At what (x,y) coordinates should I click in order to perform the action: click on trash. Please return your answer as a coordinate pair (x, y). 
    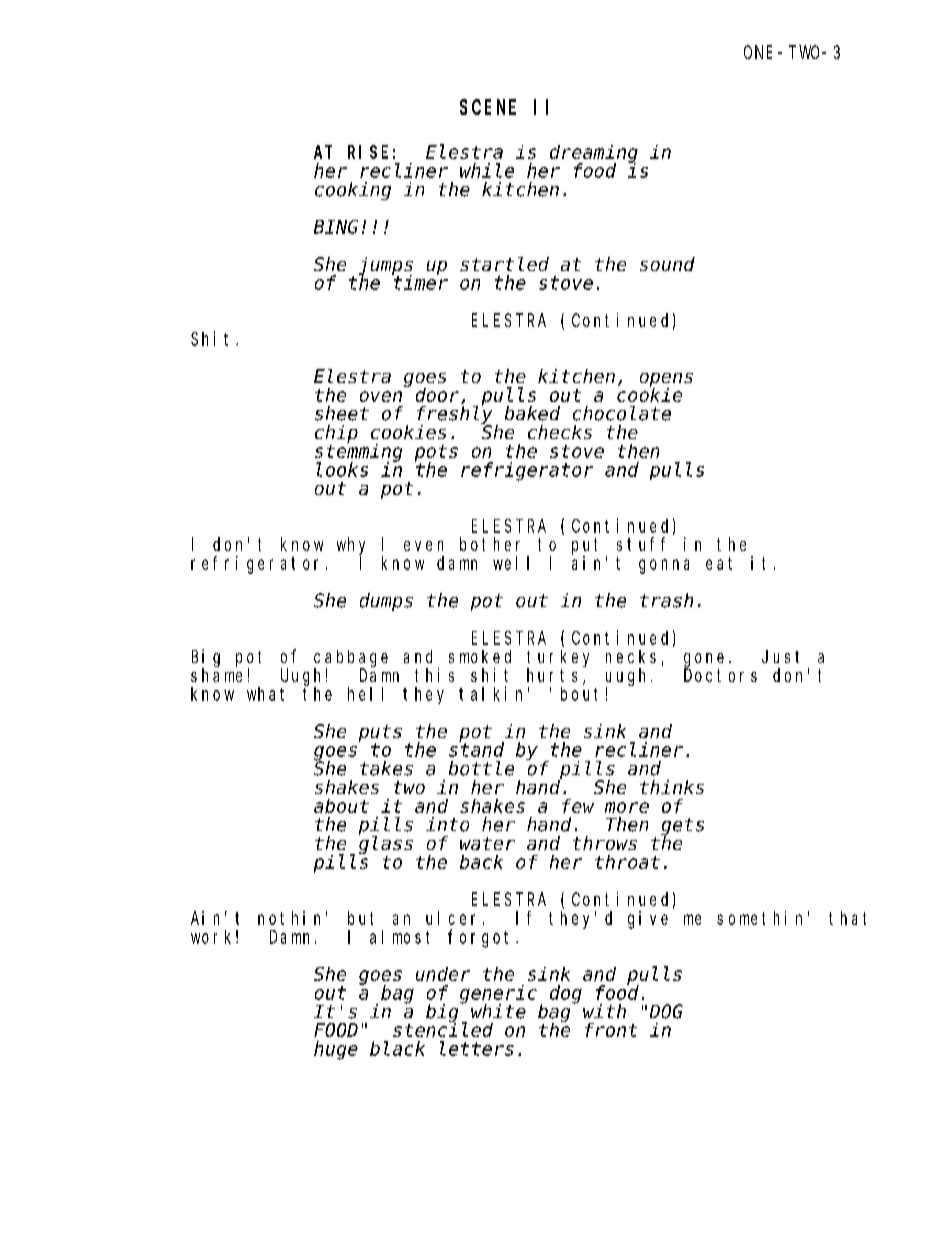
    Looking at the image, I should click on (666, 600).
